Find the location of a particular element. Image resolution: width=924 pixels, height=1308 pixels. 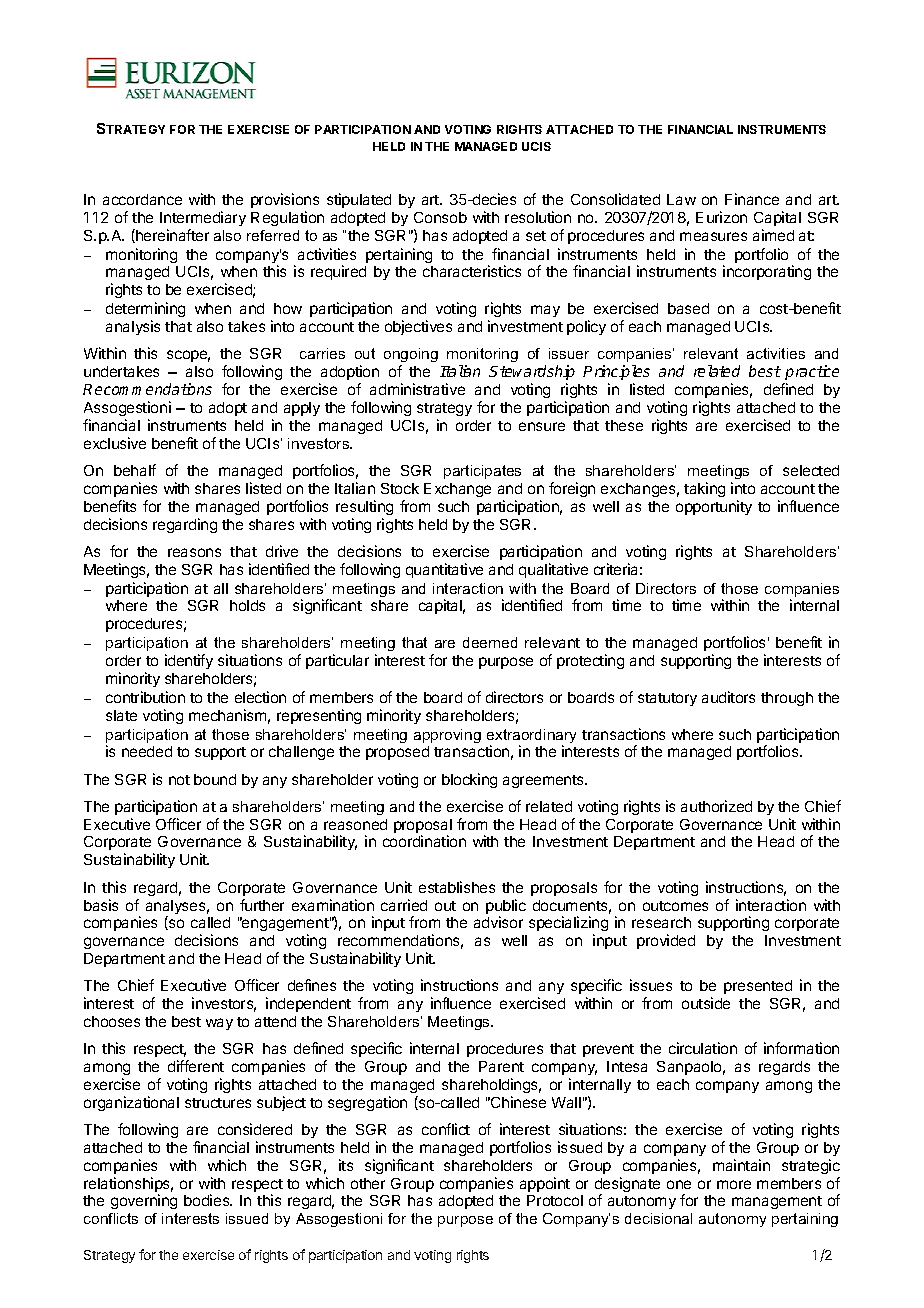

taking is located at coordinates (704, 489).
